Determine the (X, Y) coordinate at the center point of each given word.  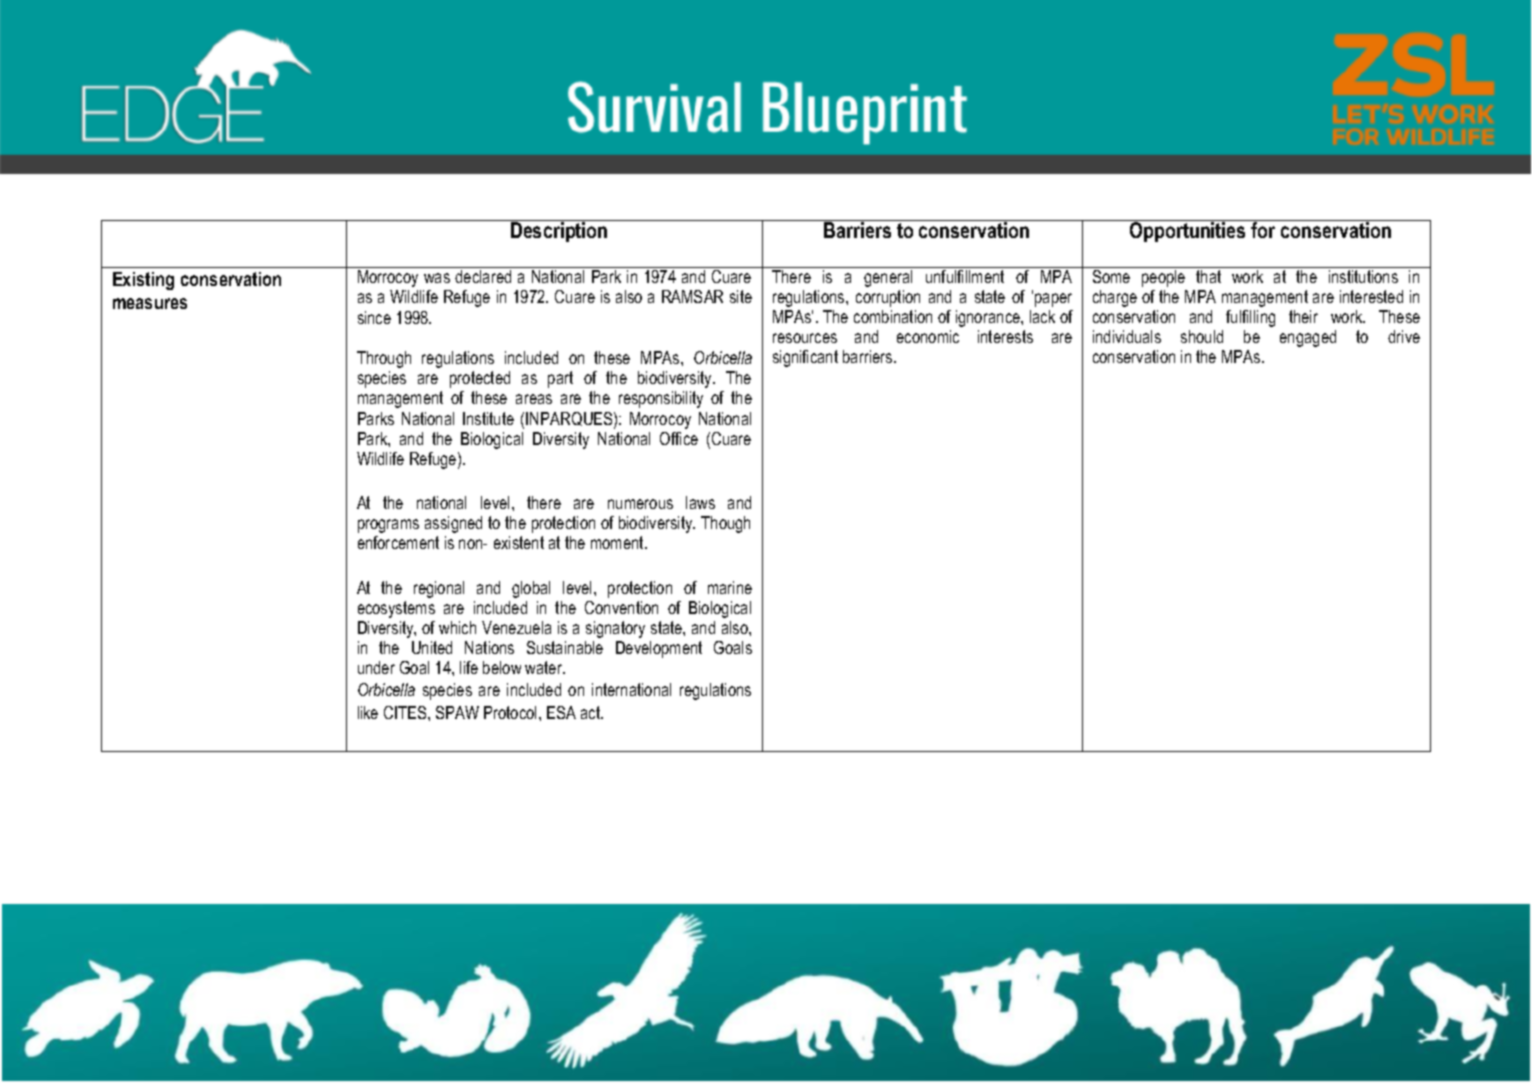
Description (559, 232)
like (368, 712)
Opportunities (1187, 232)
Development (659, 649)
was (437, 278)
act (592, 712)
